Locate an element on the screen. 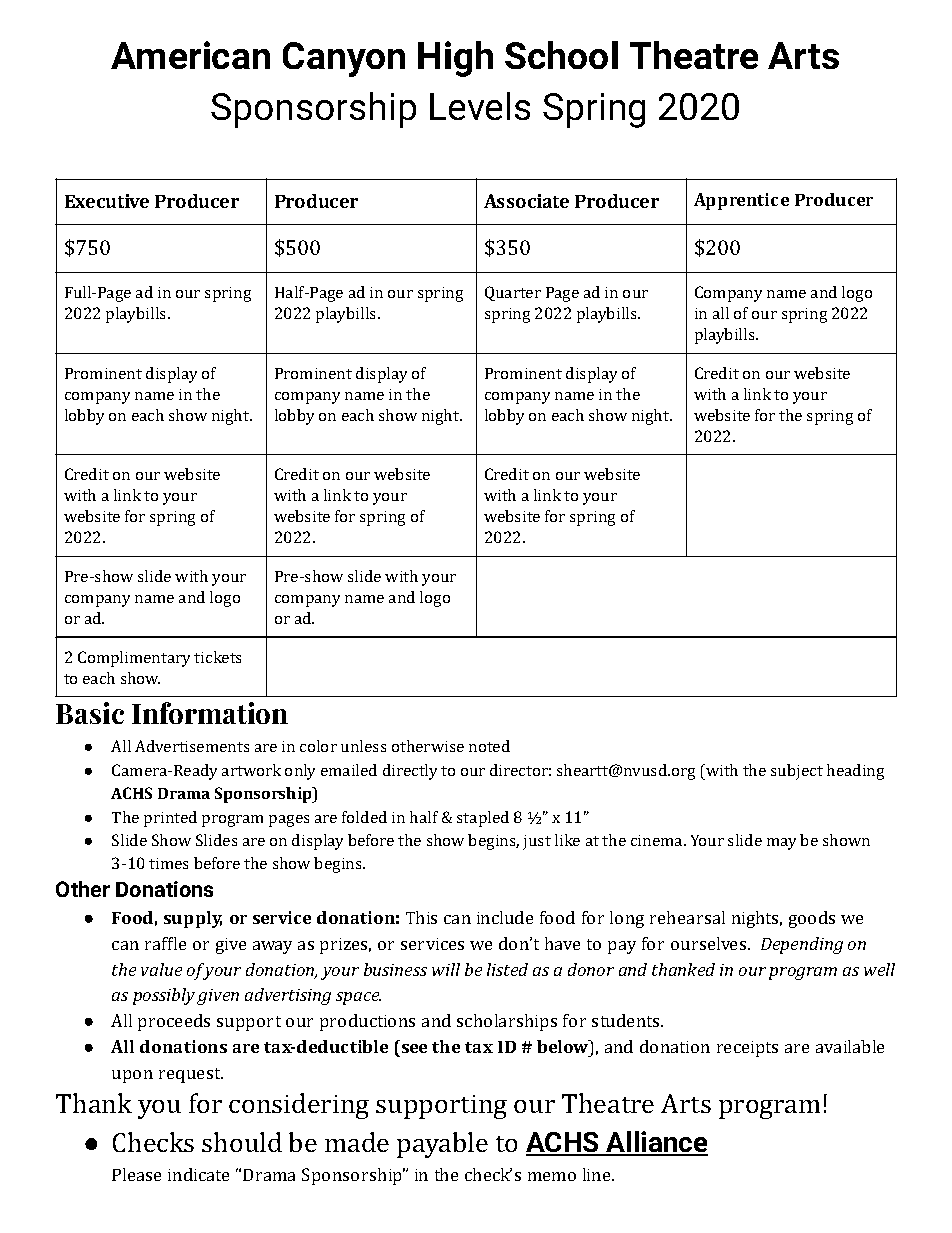 This screenshot has width=952, height=1233. Apprentice is located at coordinates (741, 201).
